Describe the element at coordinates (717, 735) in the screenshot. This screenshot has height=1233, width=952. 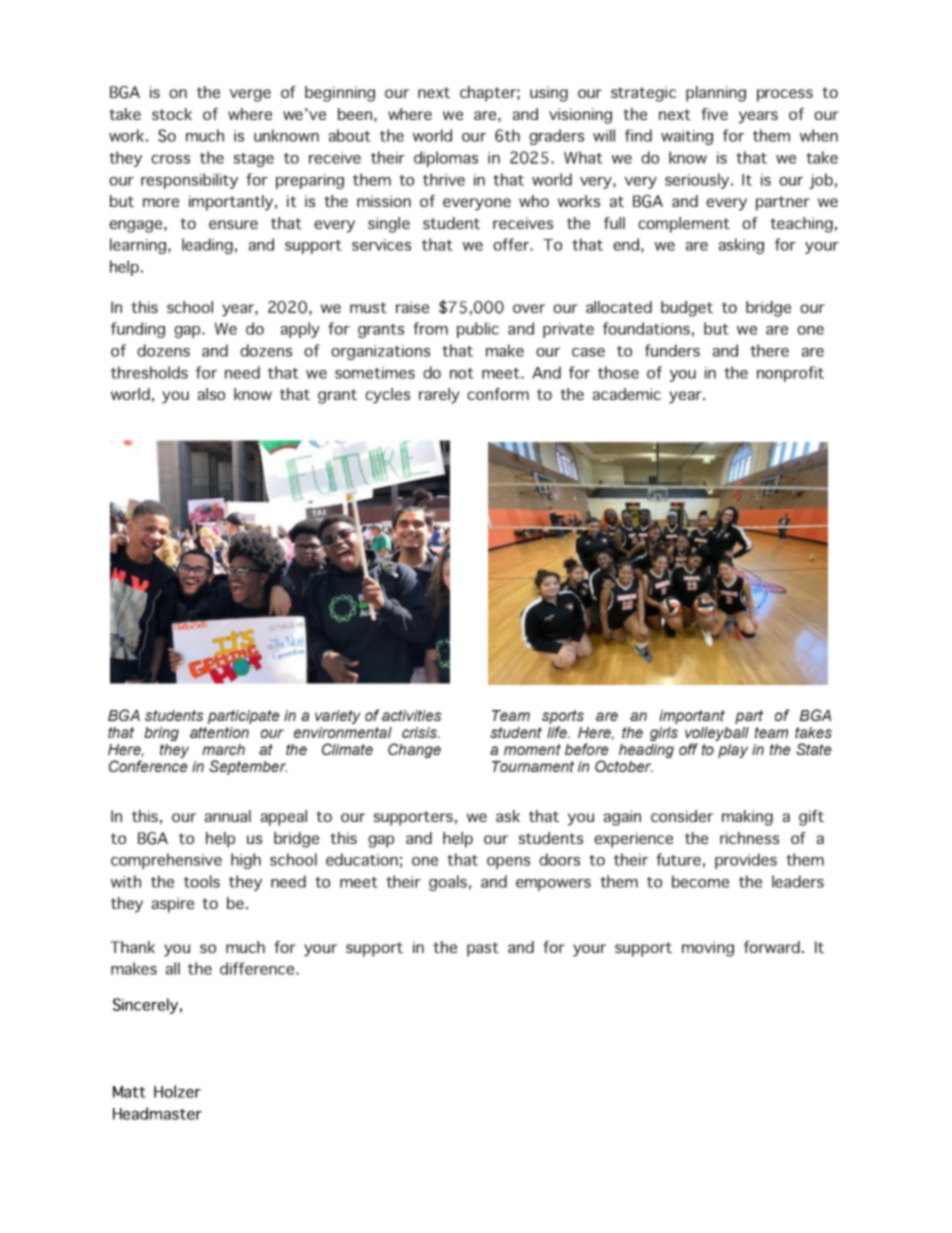
I see `volleyball` at that location.
